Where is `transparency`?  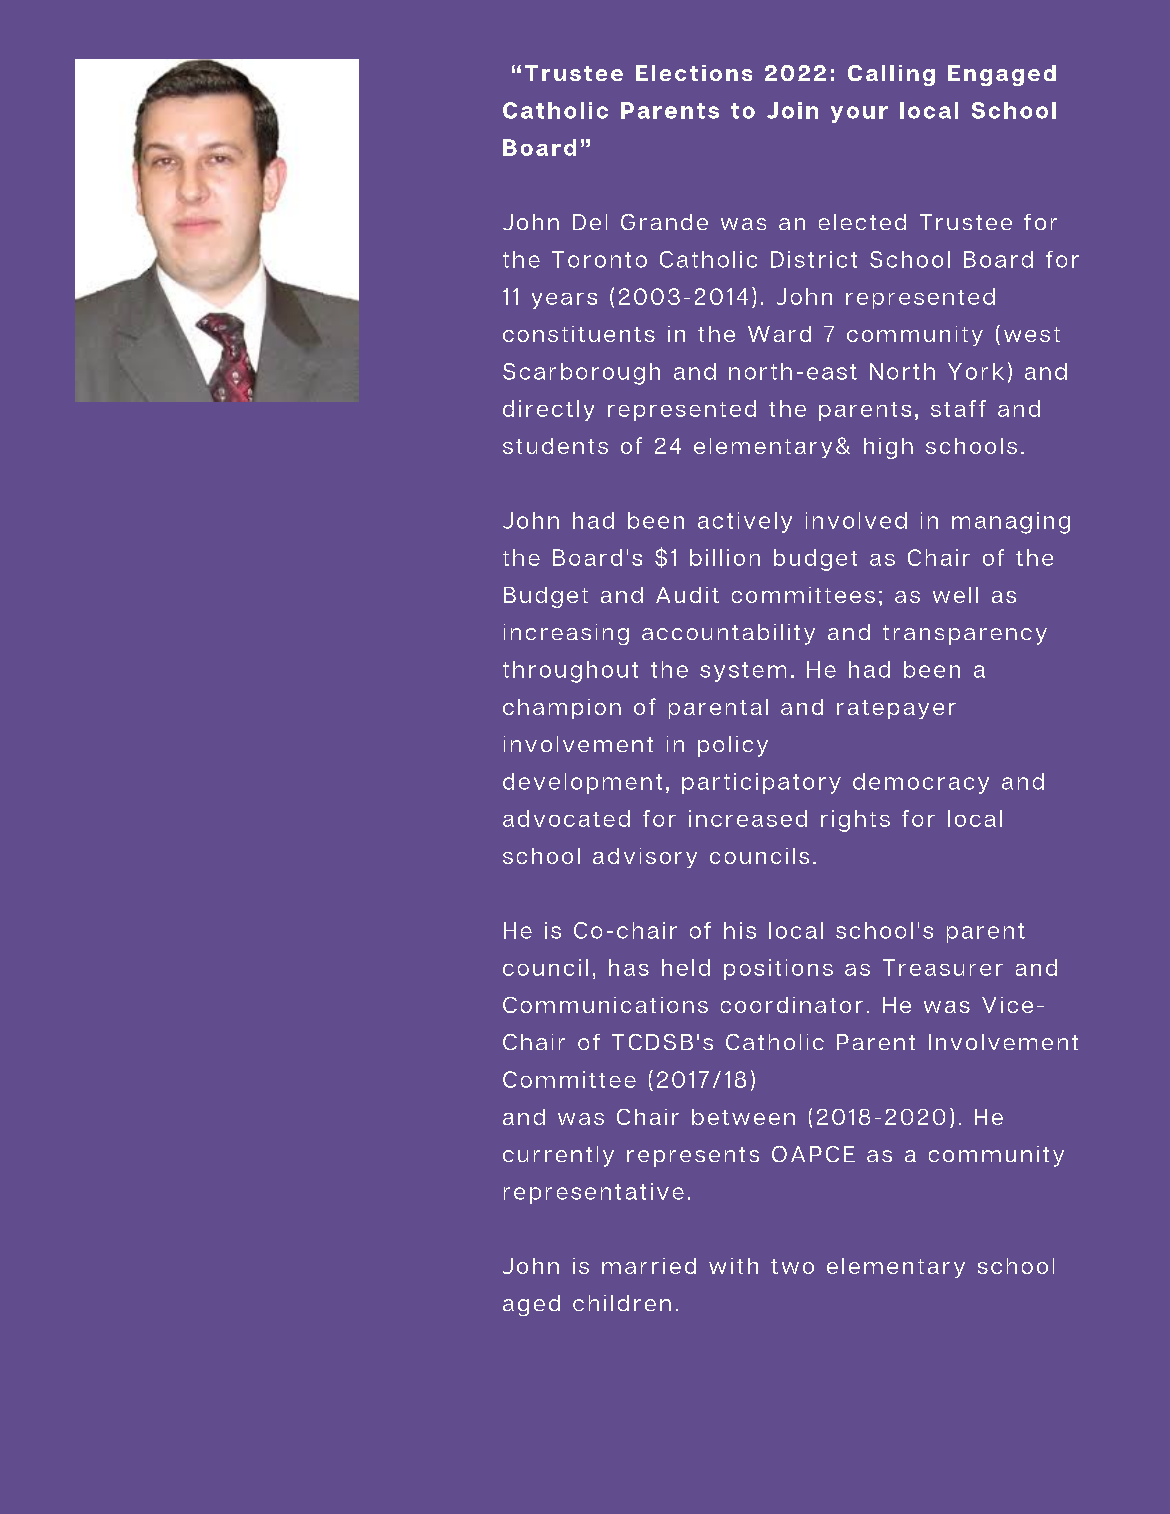
transparency is located at coordinates (965, 635).
